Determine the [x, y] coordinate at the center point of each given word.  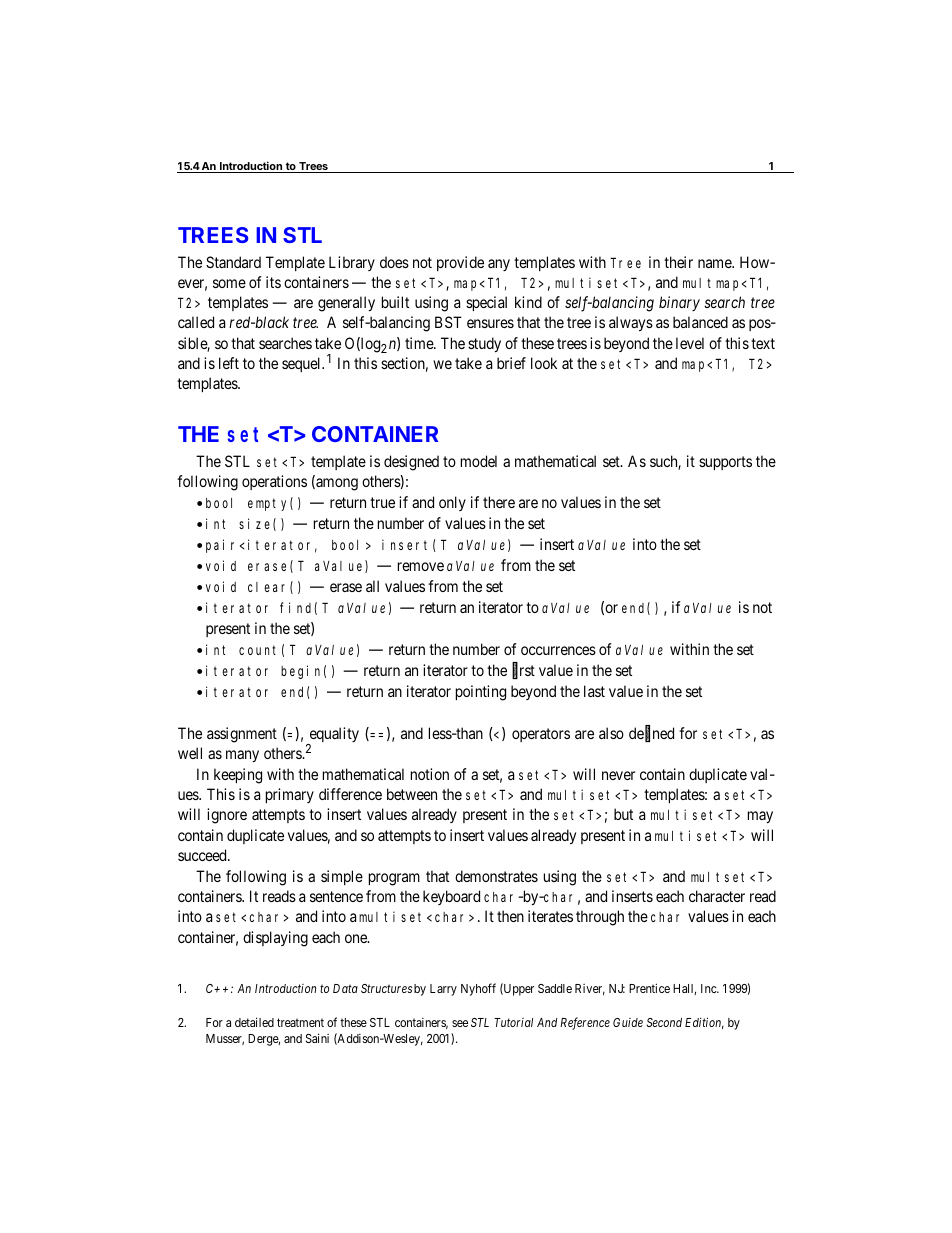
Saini [317, 1038]
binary [679, 303]
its [273, 282]
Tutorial [513, 1022]
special [486, 303]
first [523, 671]
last [594, 691]
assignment [242, 735]
